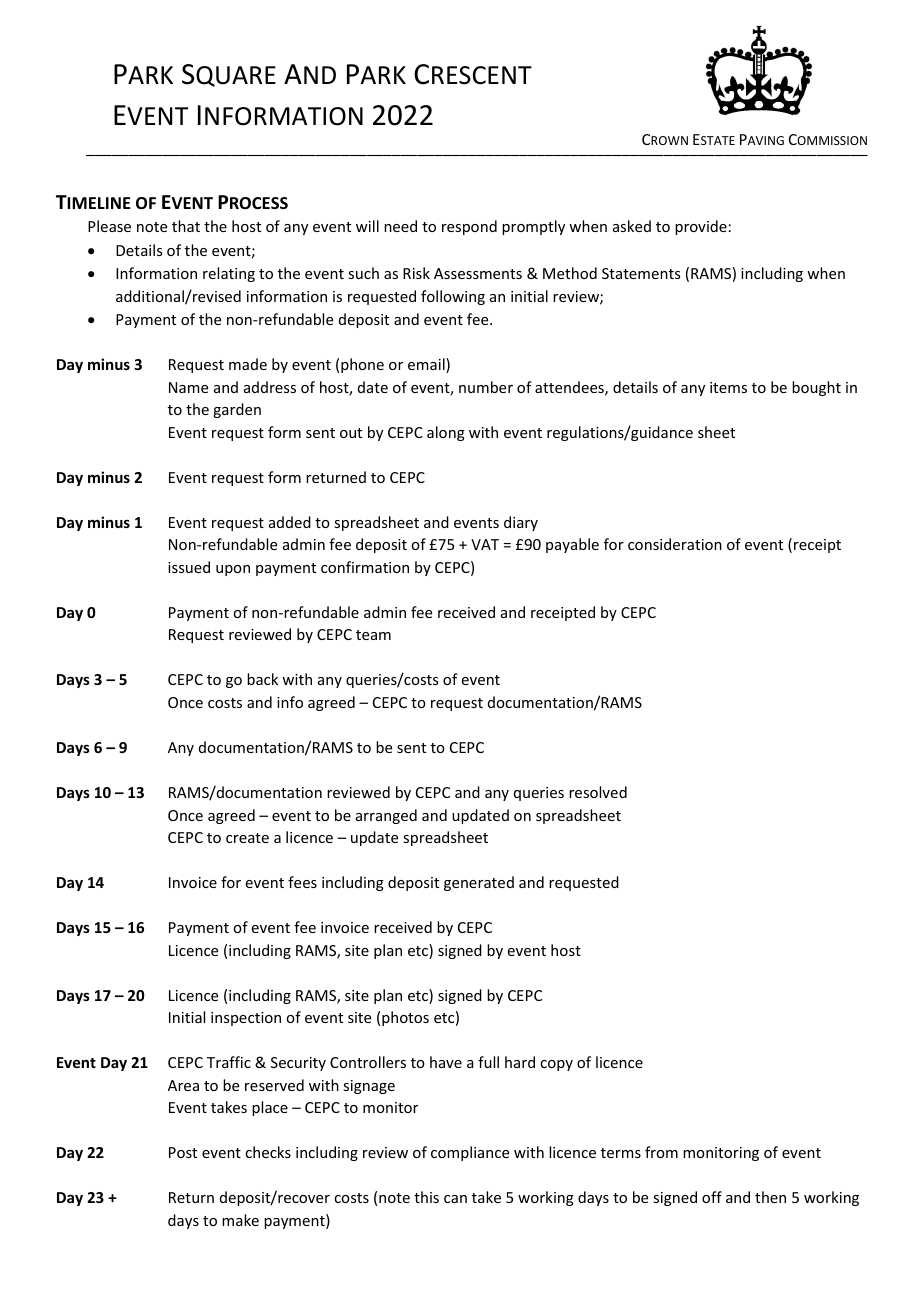 This screenshot has width=924, height=1308. Describe the element at coordinates (189, 567) in the screenshot. I see `issued` at that location.
